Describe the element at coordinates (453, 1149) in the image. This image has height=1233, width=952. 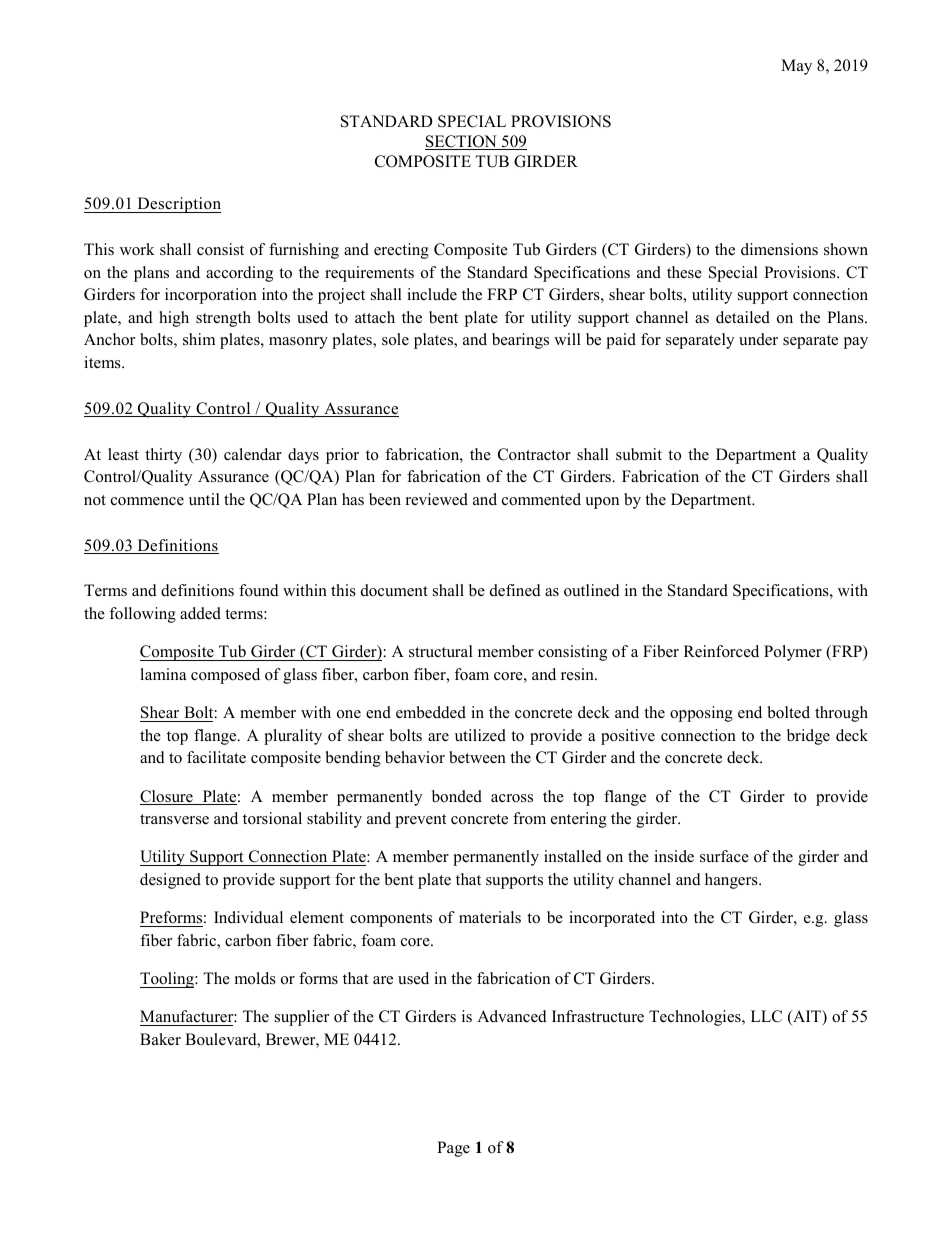
I see `Page` at that location.
